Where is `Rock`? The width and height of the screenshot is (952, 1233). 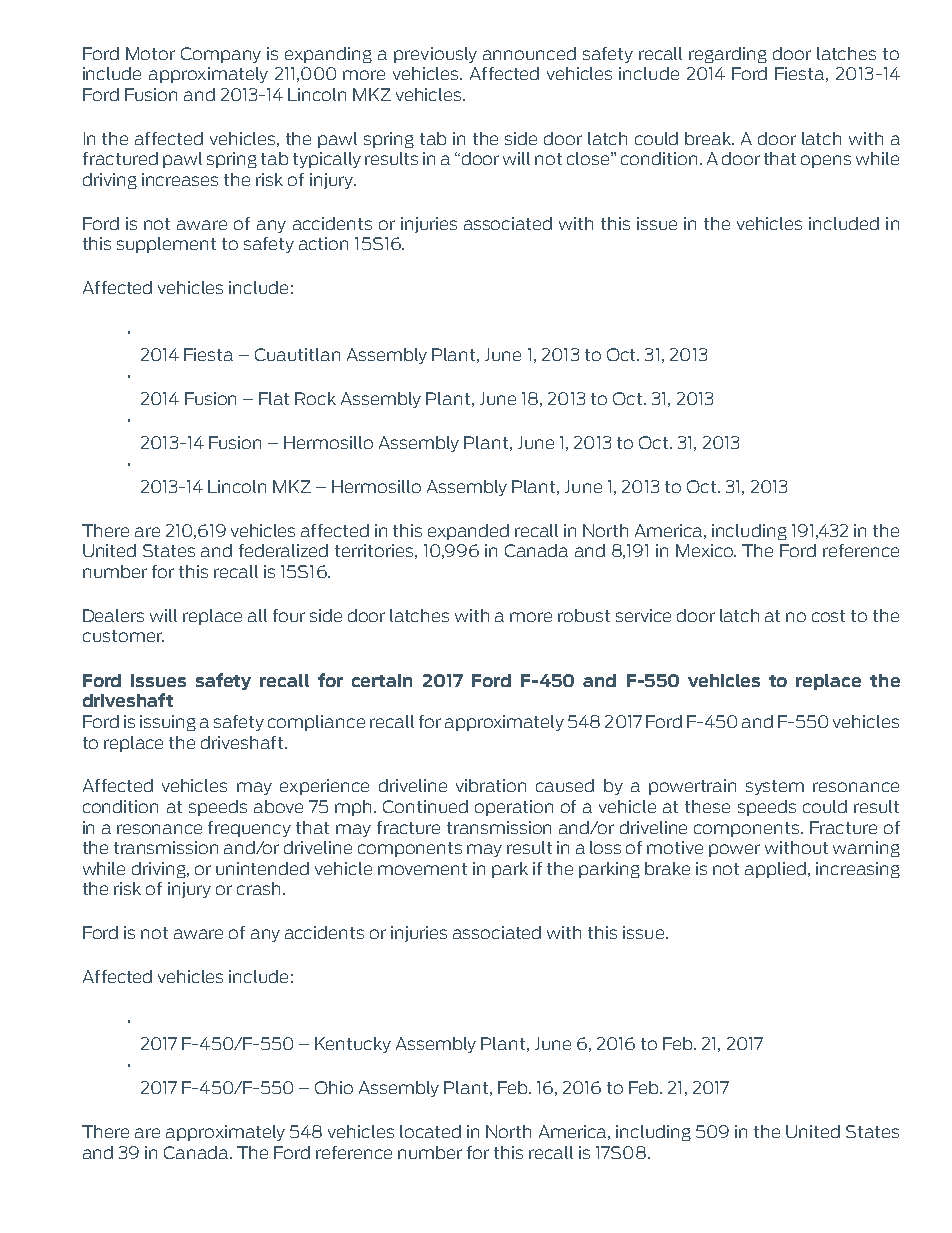 Rock is located at coordinates (315, 398).
